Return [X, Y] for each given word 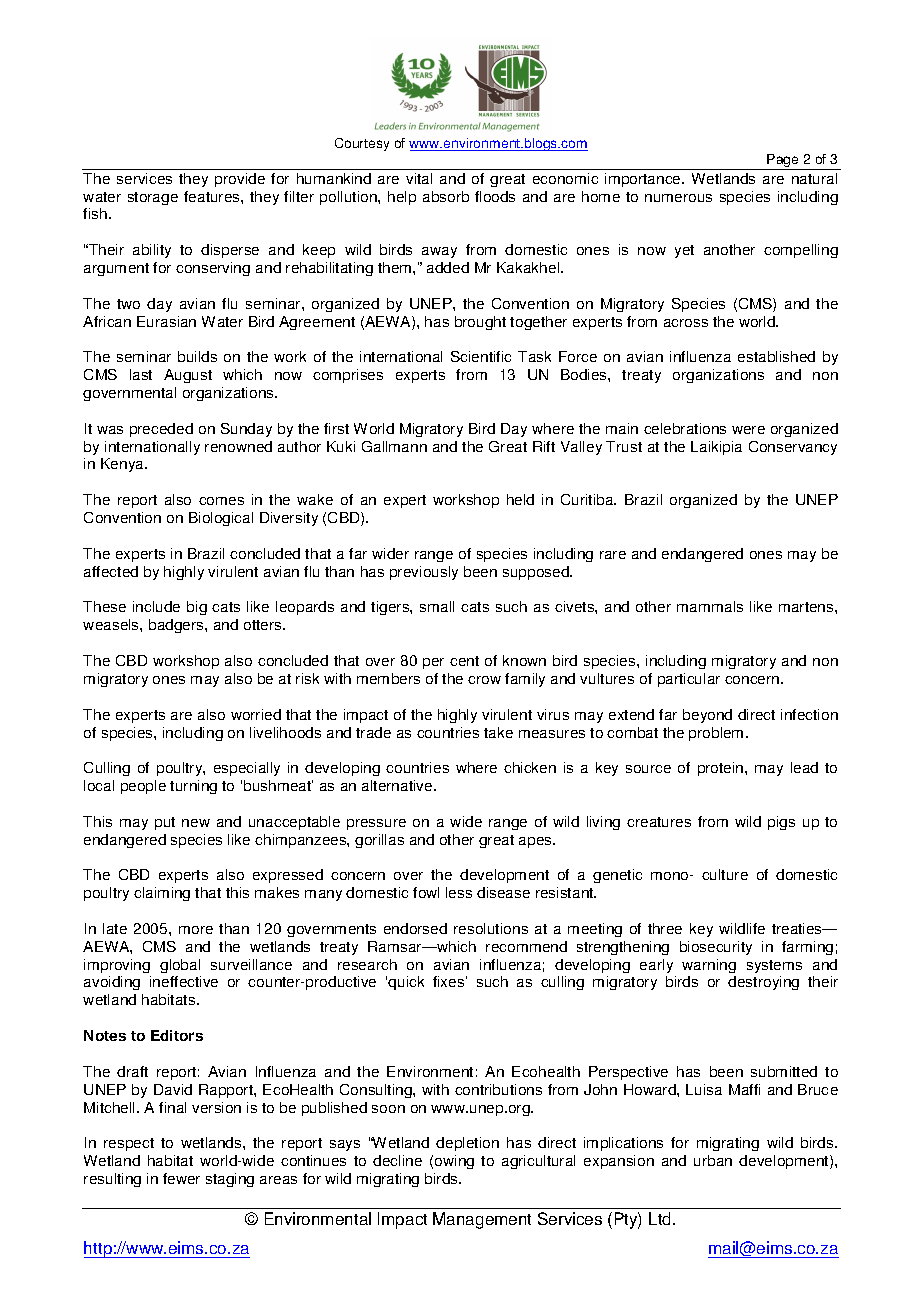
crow [484, 680]
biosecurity [716, 948]
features [213, 196]
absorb [446, 196]
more [196, 930]
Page [783, 162]
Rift [544, 446]
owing [454, 1162]
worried [256, 714]
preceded [161, 430]
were [748, 430]
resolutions [491, 928]
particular [689, 680]
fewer [181, 1178]
